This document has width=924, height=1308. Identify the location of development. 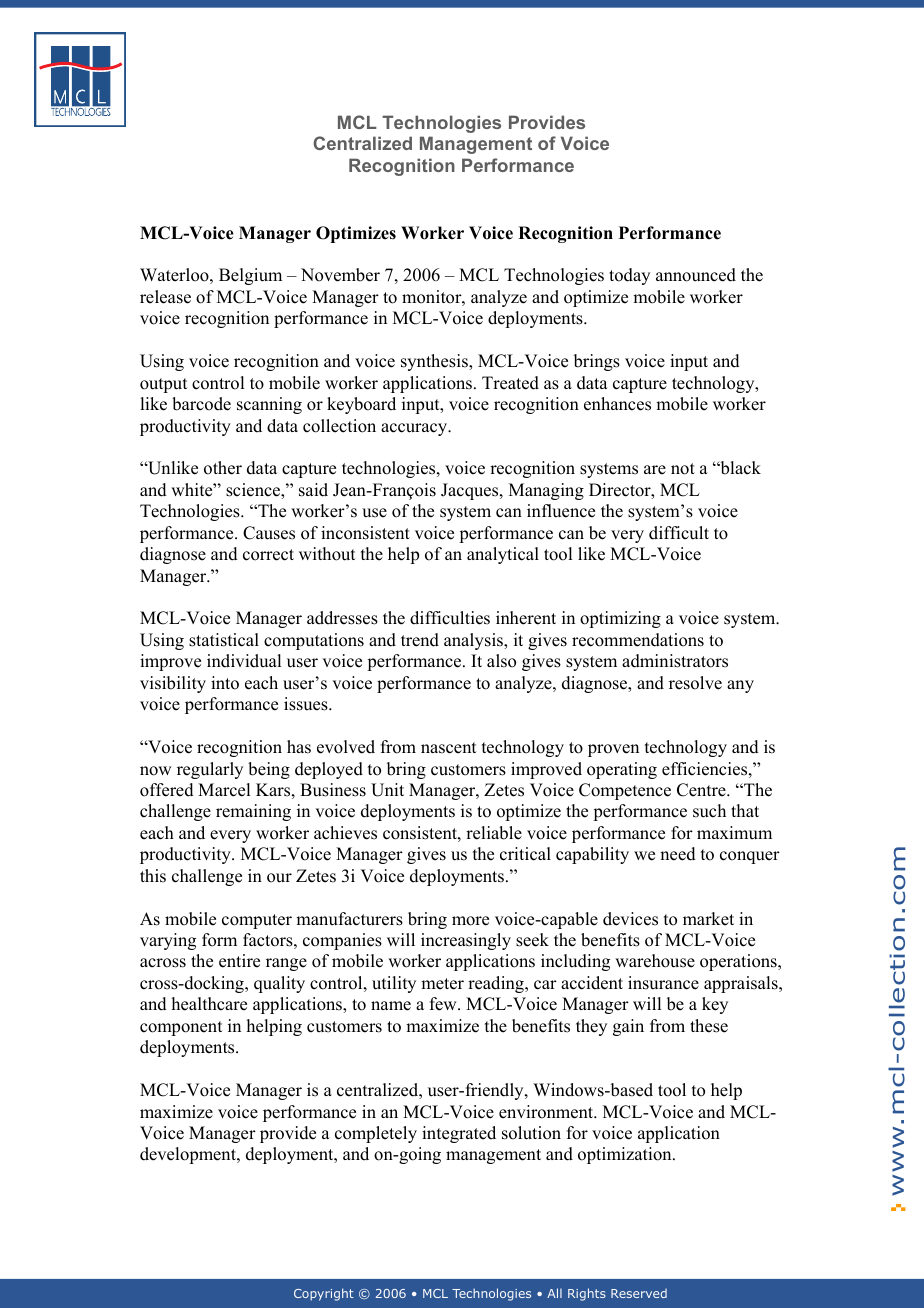
(189, 1155).
